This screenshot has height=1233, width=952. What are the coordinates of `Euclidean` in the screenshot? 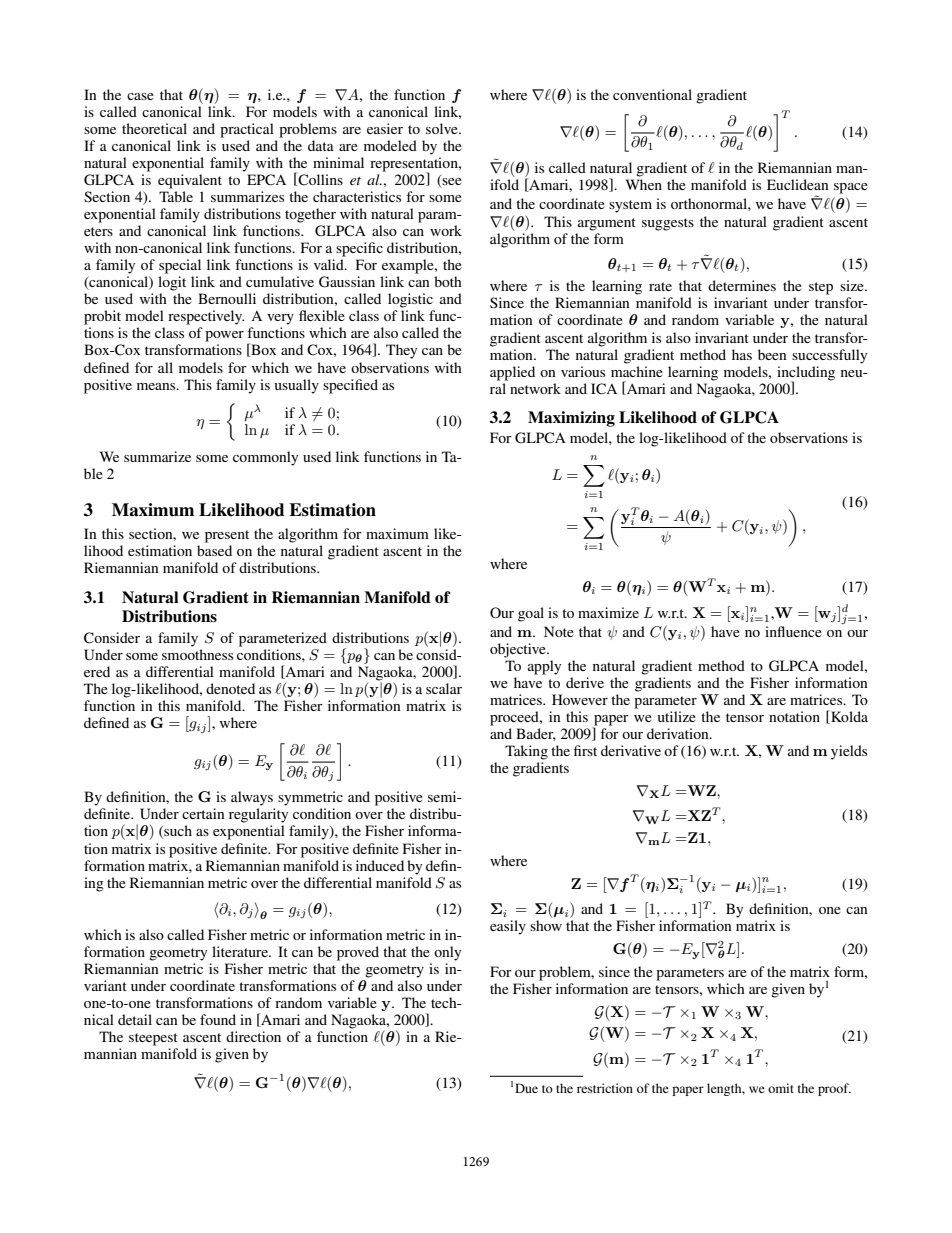 It's located at (798, 184).
